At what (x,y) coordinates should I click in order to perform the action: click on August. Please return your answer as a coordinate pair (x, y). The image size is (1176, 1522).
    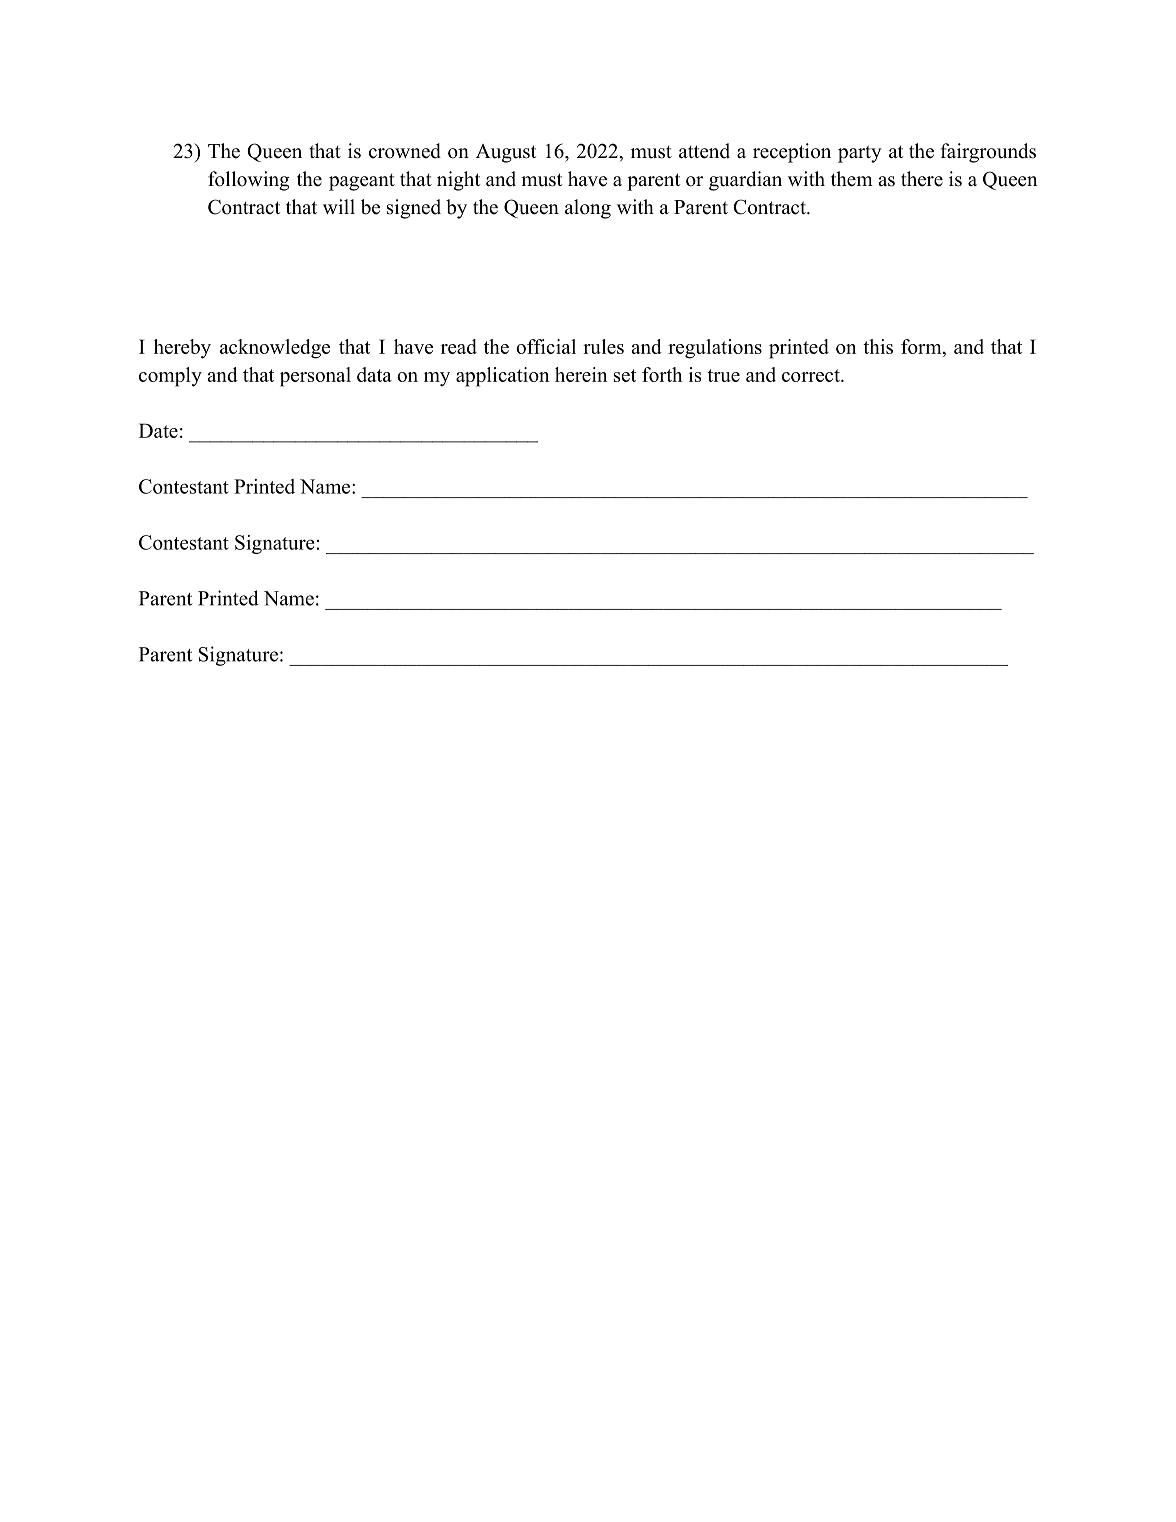
    Looking at the image, I should click on (506, 153).
